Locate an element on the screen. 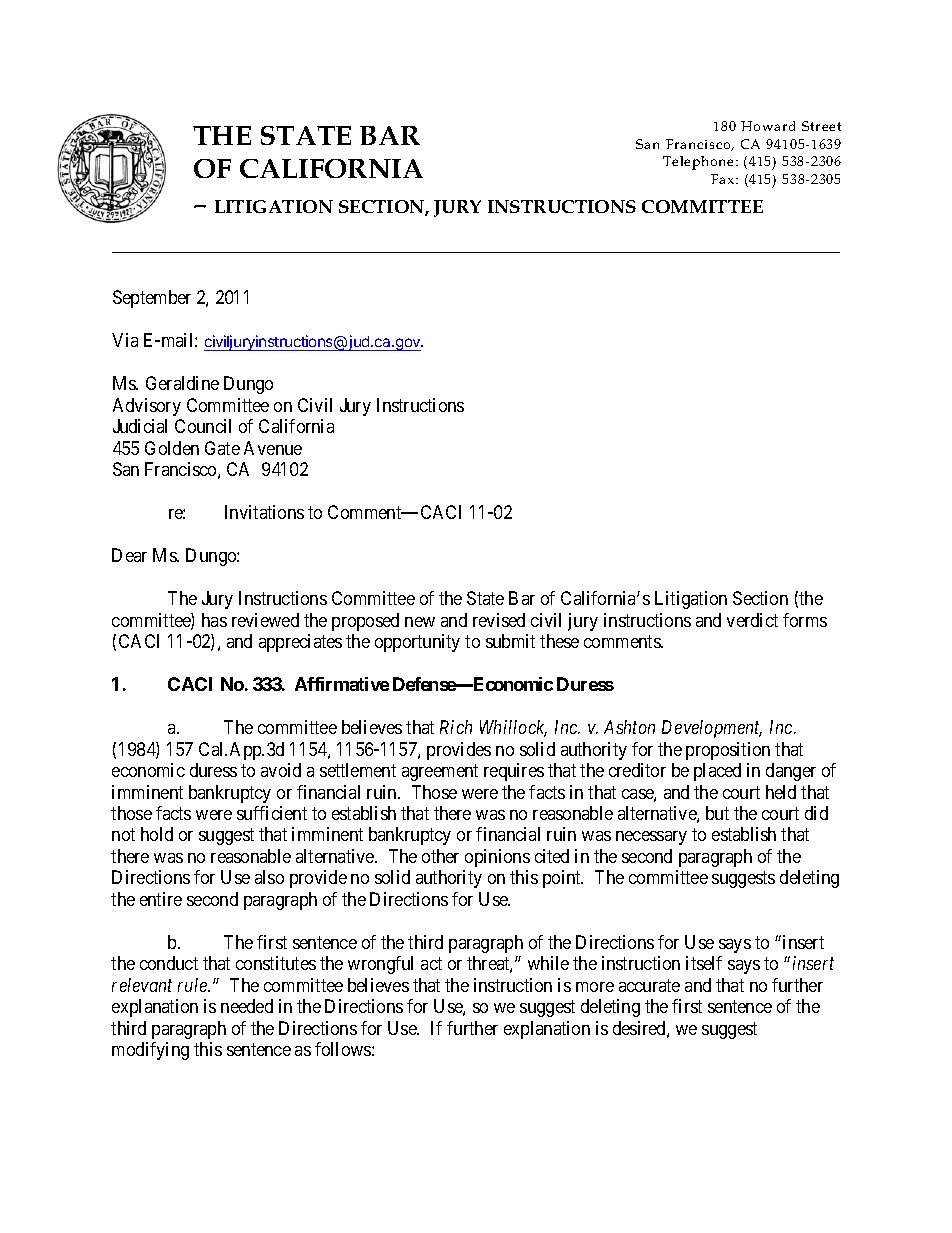 This screenshot has height=1233, width=952. verdict is located at coordinates (752, 620).
